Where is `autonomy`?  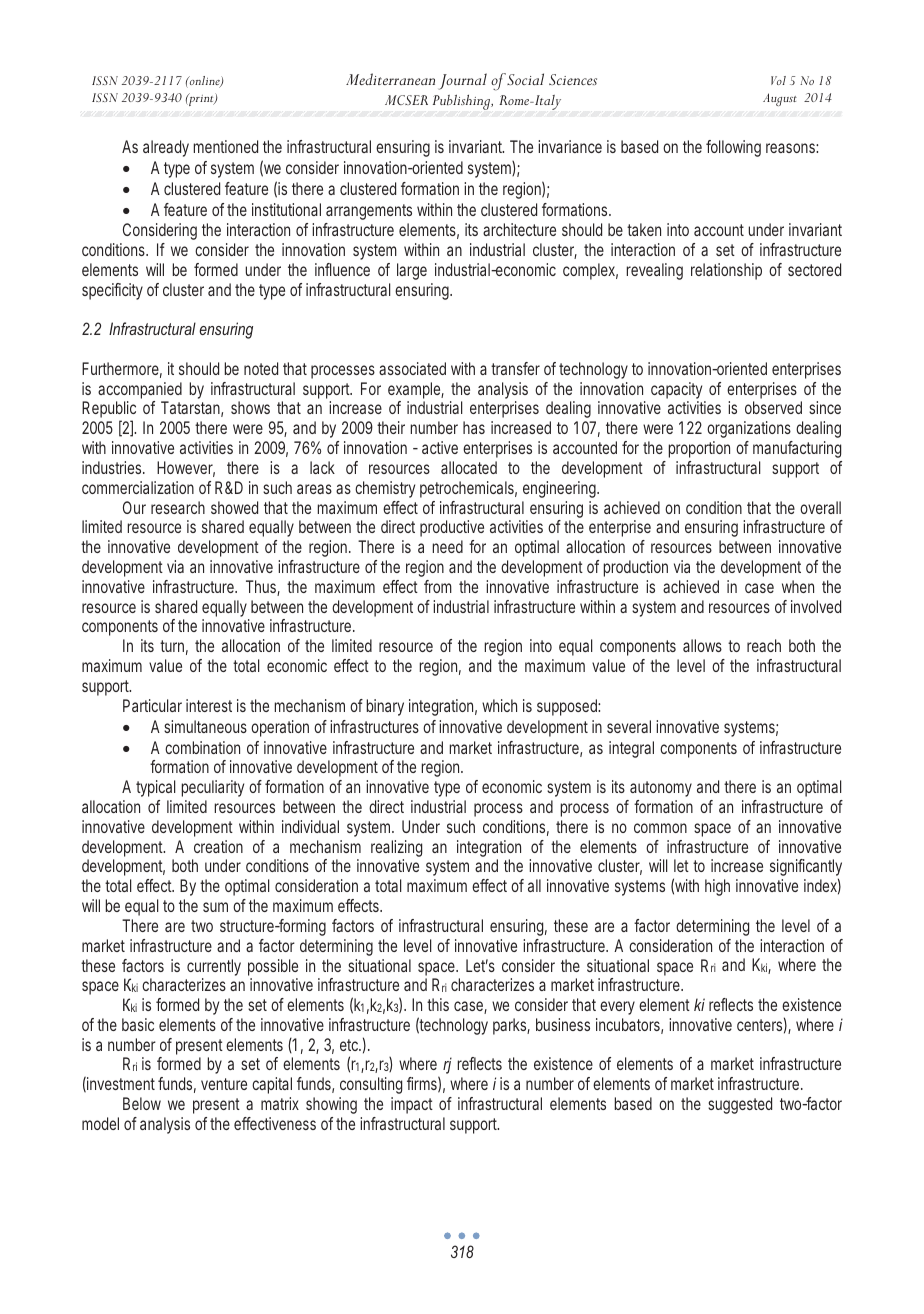 autonomy is located at coordinates (661, 789).
